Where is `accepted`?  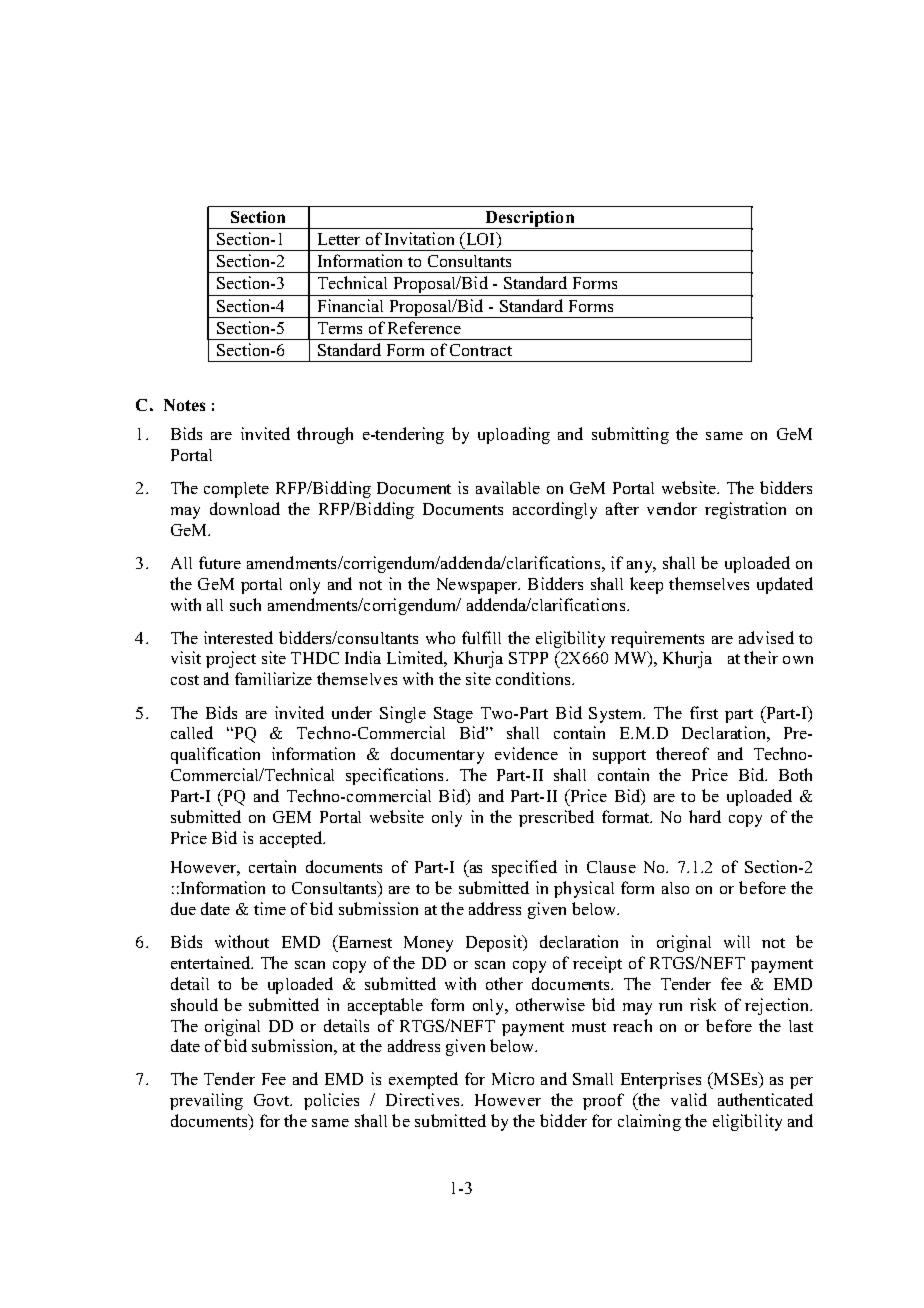
accepted is located at coordinates (292, 839).
